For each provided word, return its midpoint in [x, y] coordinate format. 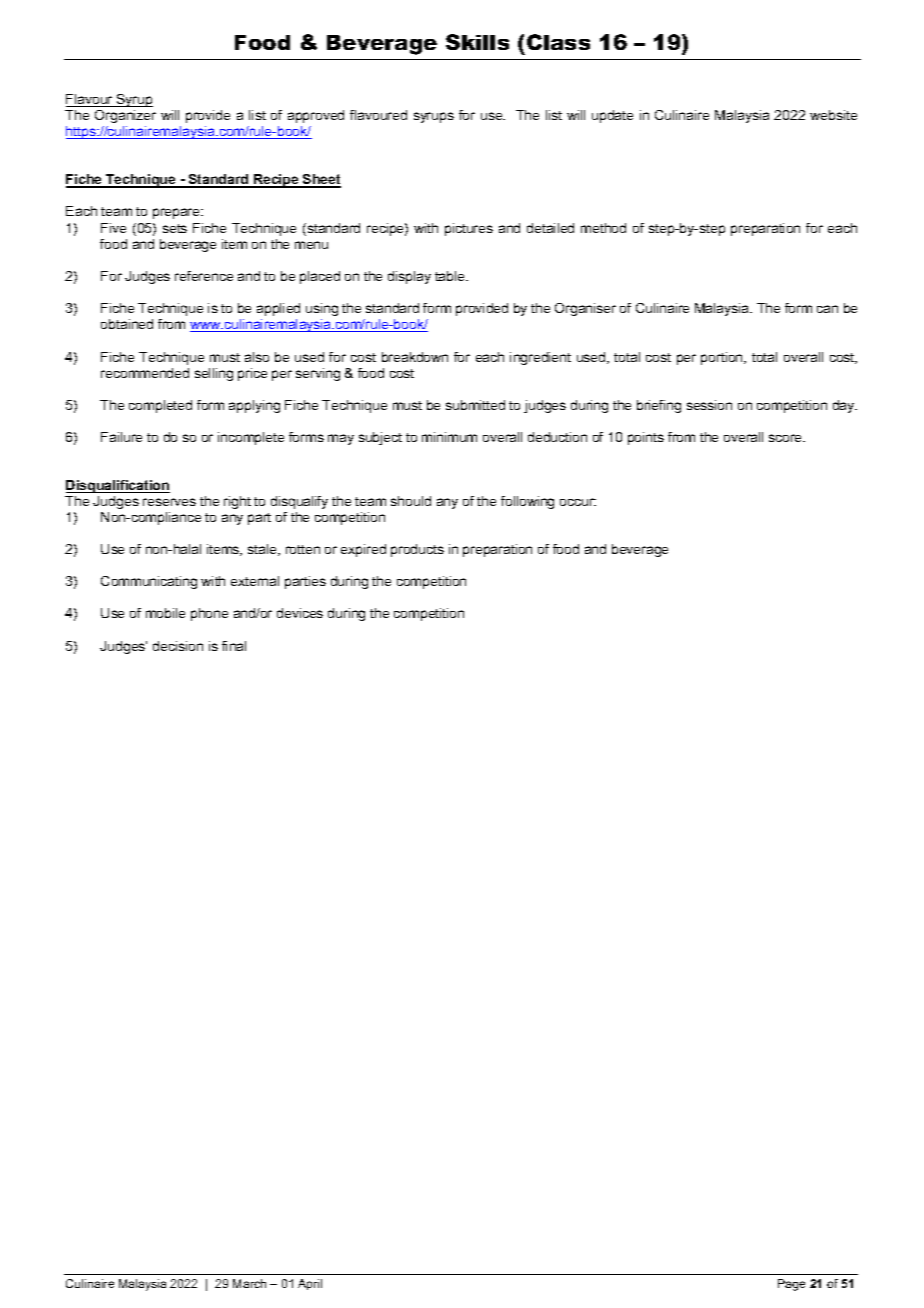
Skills [477, 42]
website [833, 115]
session [709, 405]
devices [300, 613]
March [249, 1283]
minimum [449, 437]
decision [178, 646]
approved [316, 116]
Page [791, 1285]
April [310, 1284]
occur [578, 502]
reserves [169, 502]
